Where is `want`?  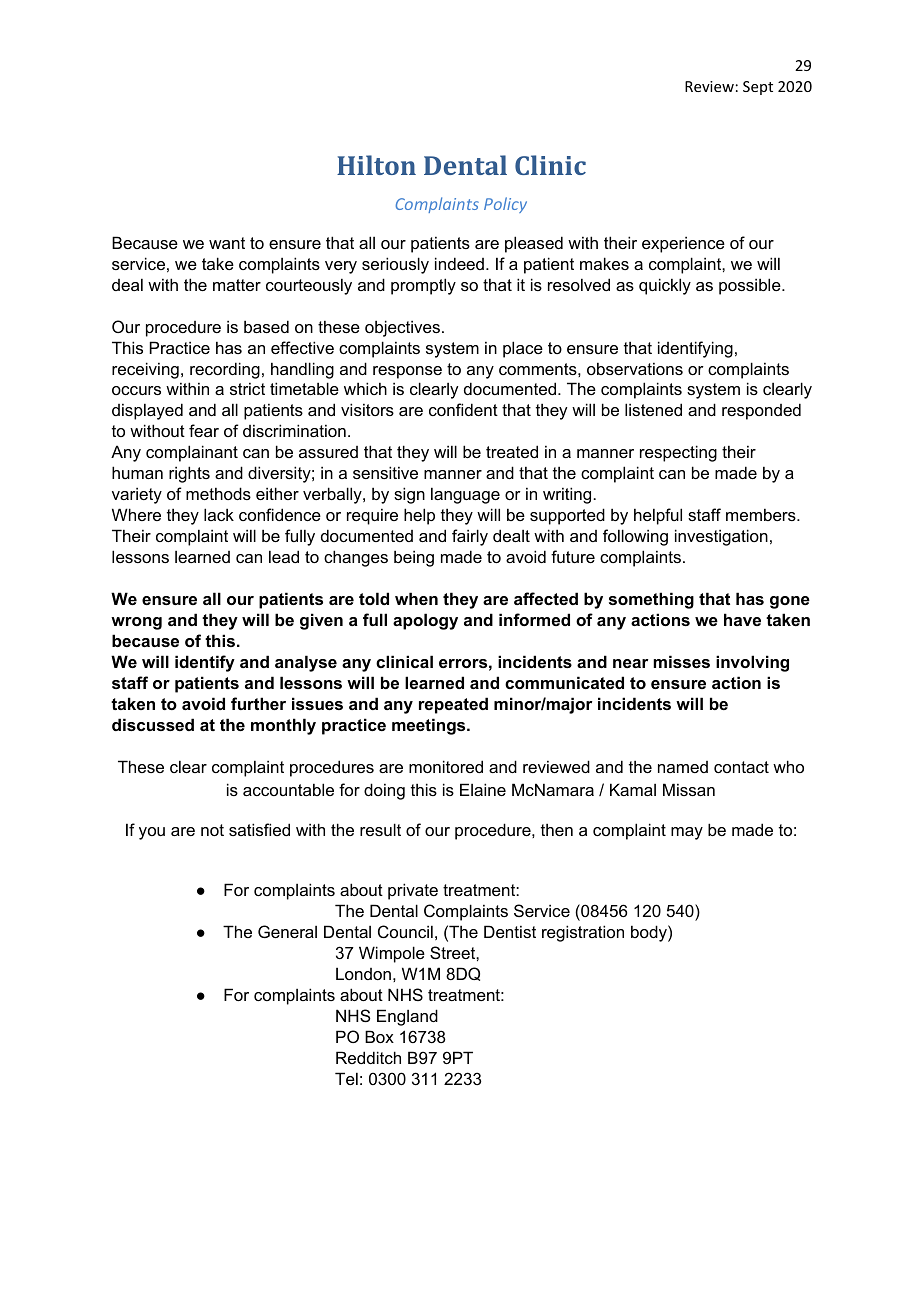 want is located at coordinates (227, 243).
